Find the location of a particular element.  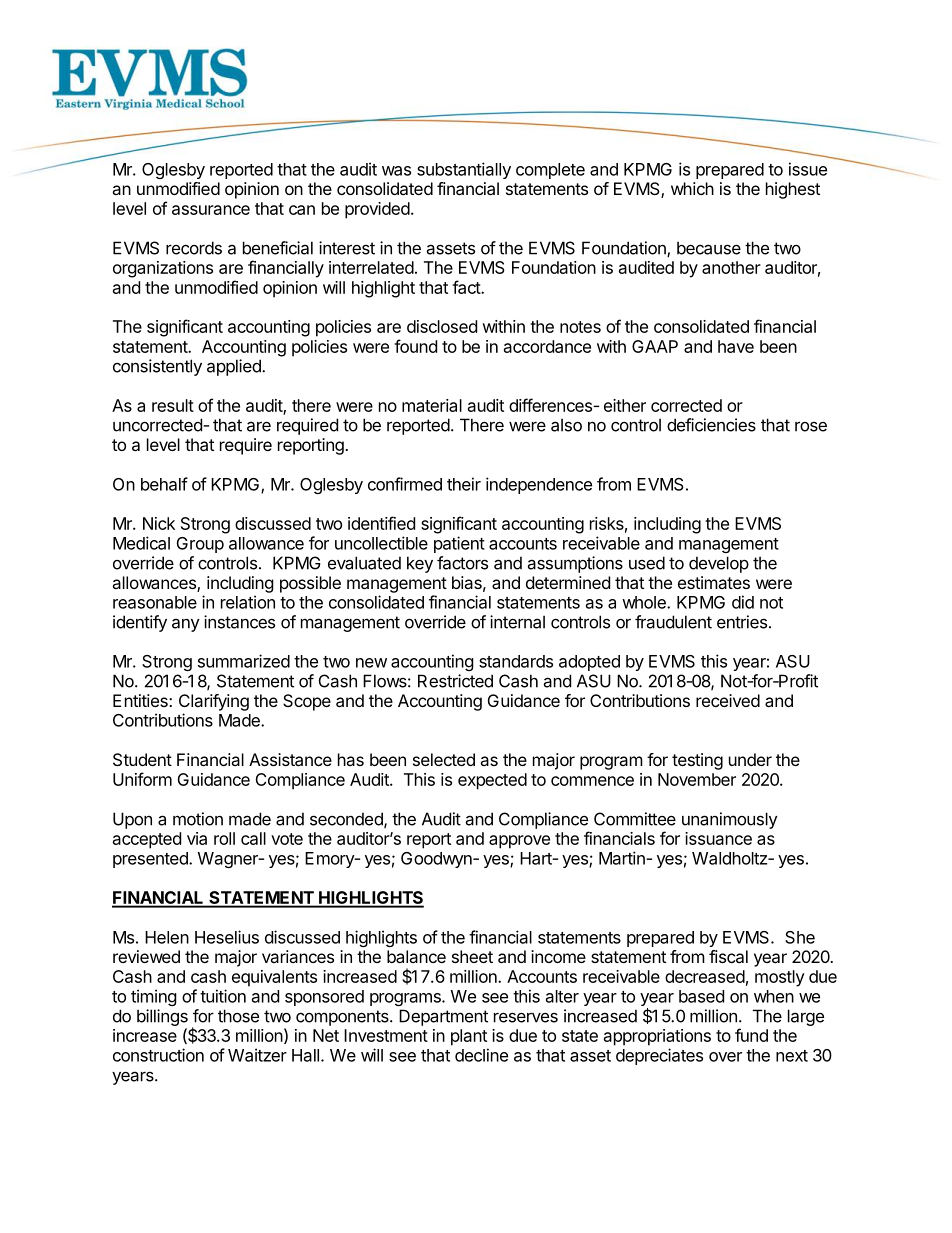

under is located at coordinates (750, 759).
